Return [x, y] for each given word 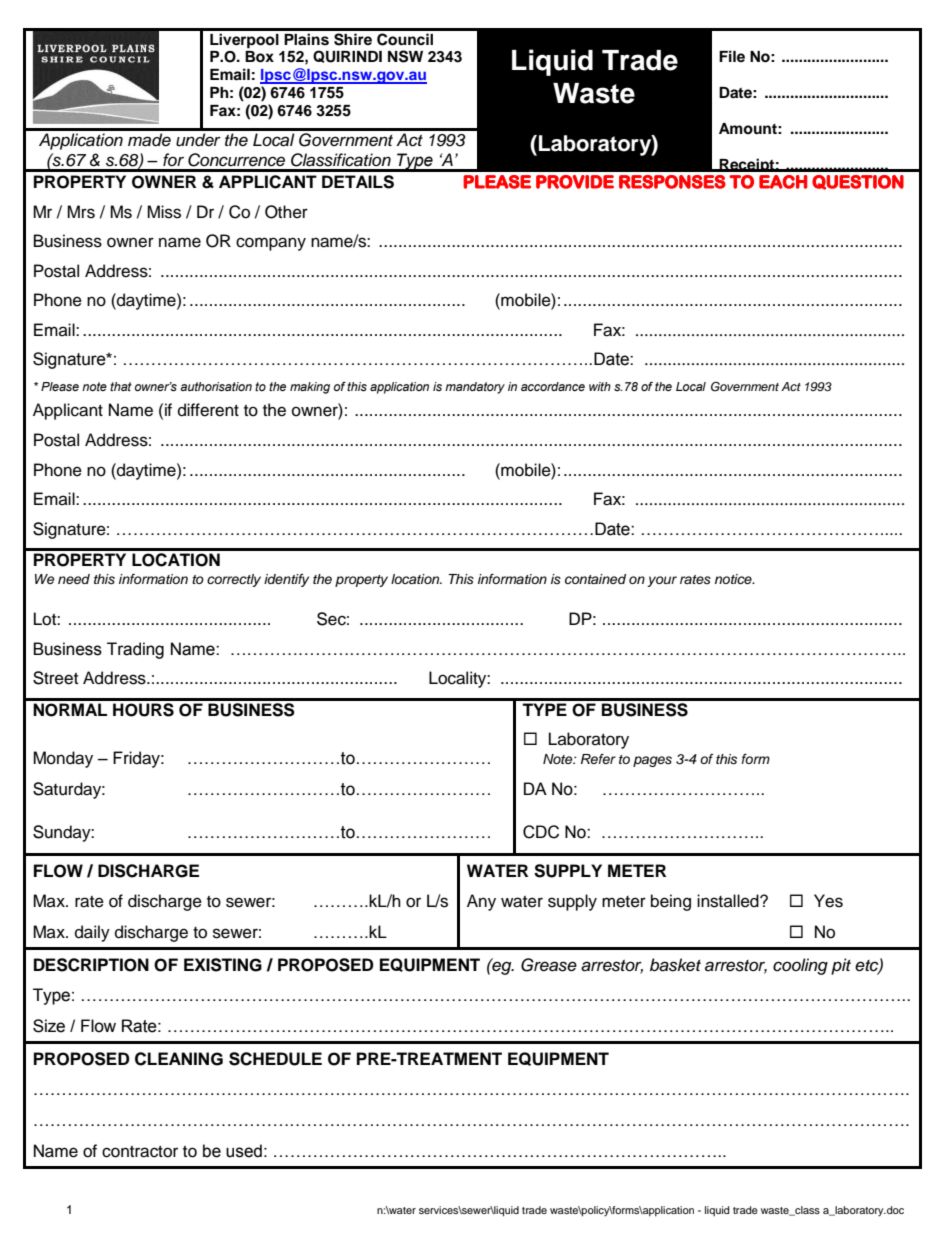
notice [734, 579]
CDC [541, 832]
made [149, 140]
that [121, 386]
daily [92, 933]
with [600, 386]
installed [729, 901]
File [732, 56]
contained [595, 579]
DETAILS [358, 182]
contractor [140, 1152]
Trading [135, 650]
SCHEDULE [275, 1059]
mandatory [475, 388]
